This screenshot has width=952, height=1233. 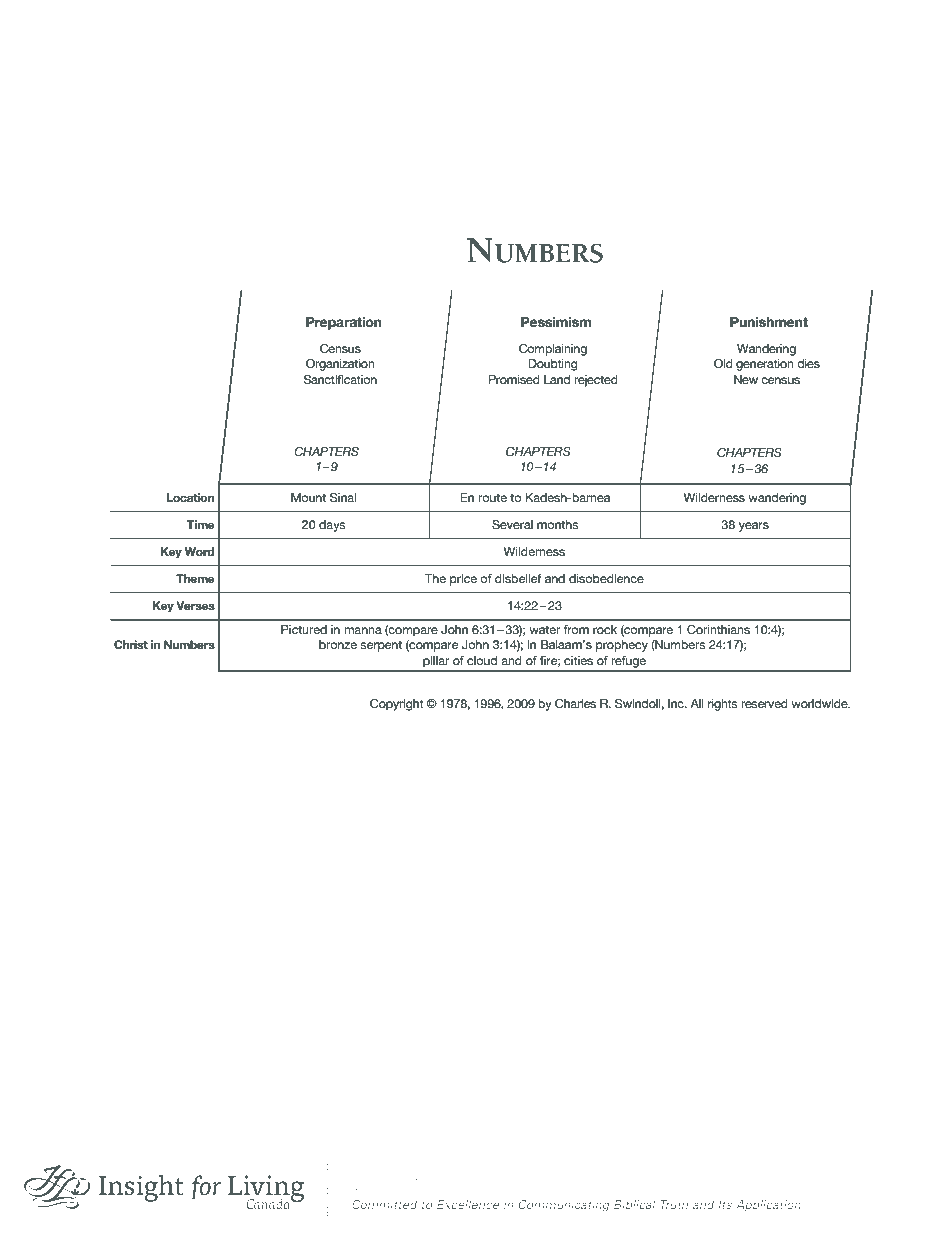 I want to click on Christ, so click(x=131, y=644).
